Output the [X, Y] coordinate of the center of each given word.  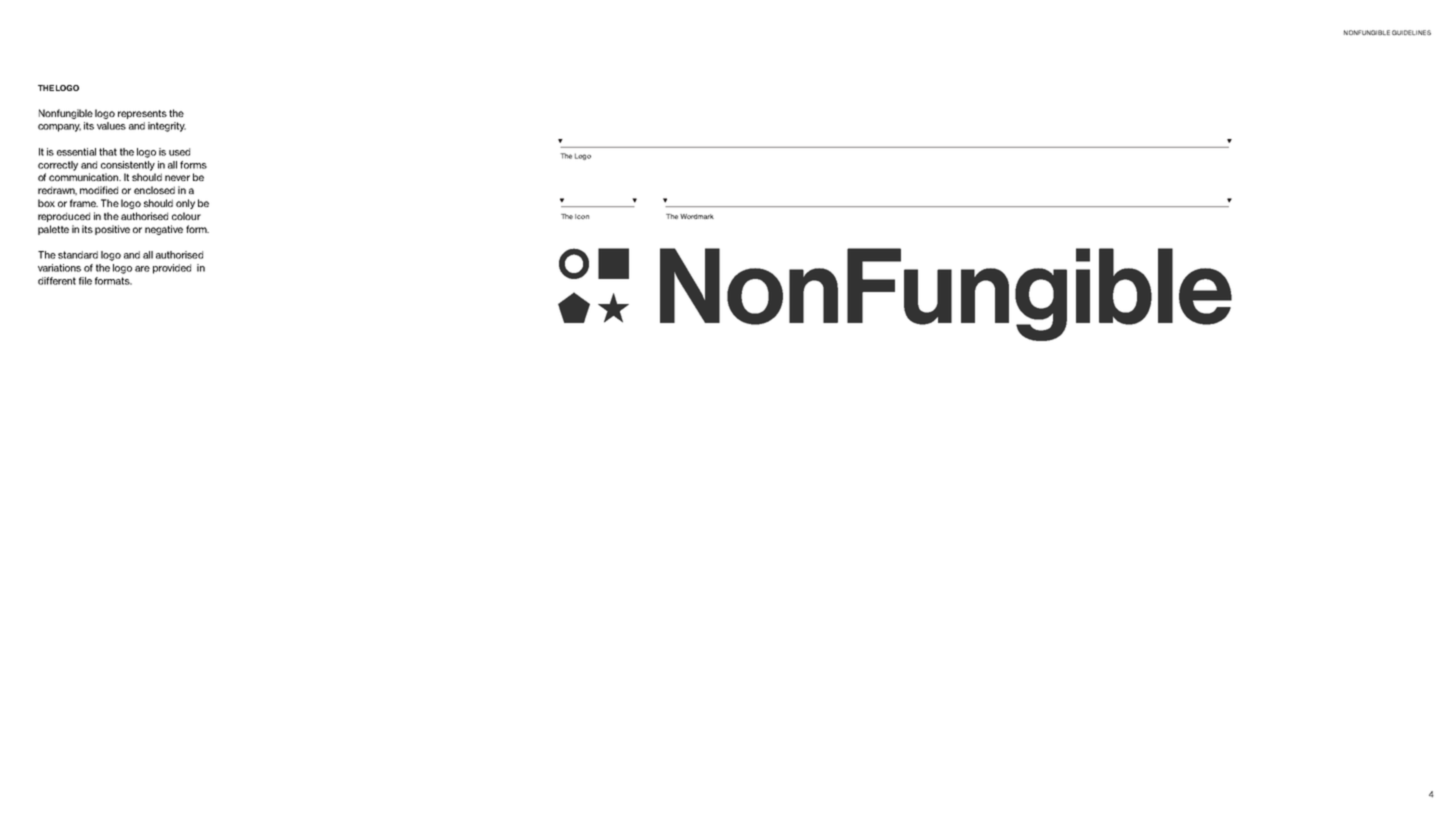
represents [142, 114]
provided [172, 269]
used [179, 152]
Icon [582, 216]
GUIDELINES [1411, 32]
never [177, 178]
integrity [167, 127]
